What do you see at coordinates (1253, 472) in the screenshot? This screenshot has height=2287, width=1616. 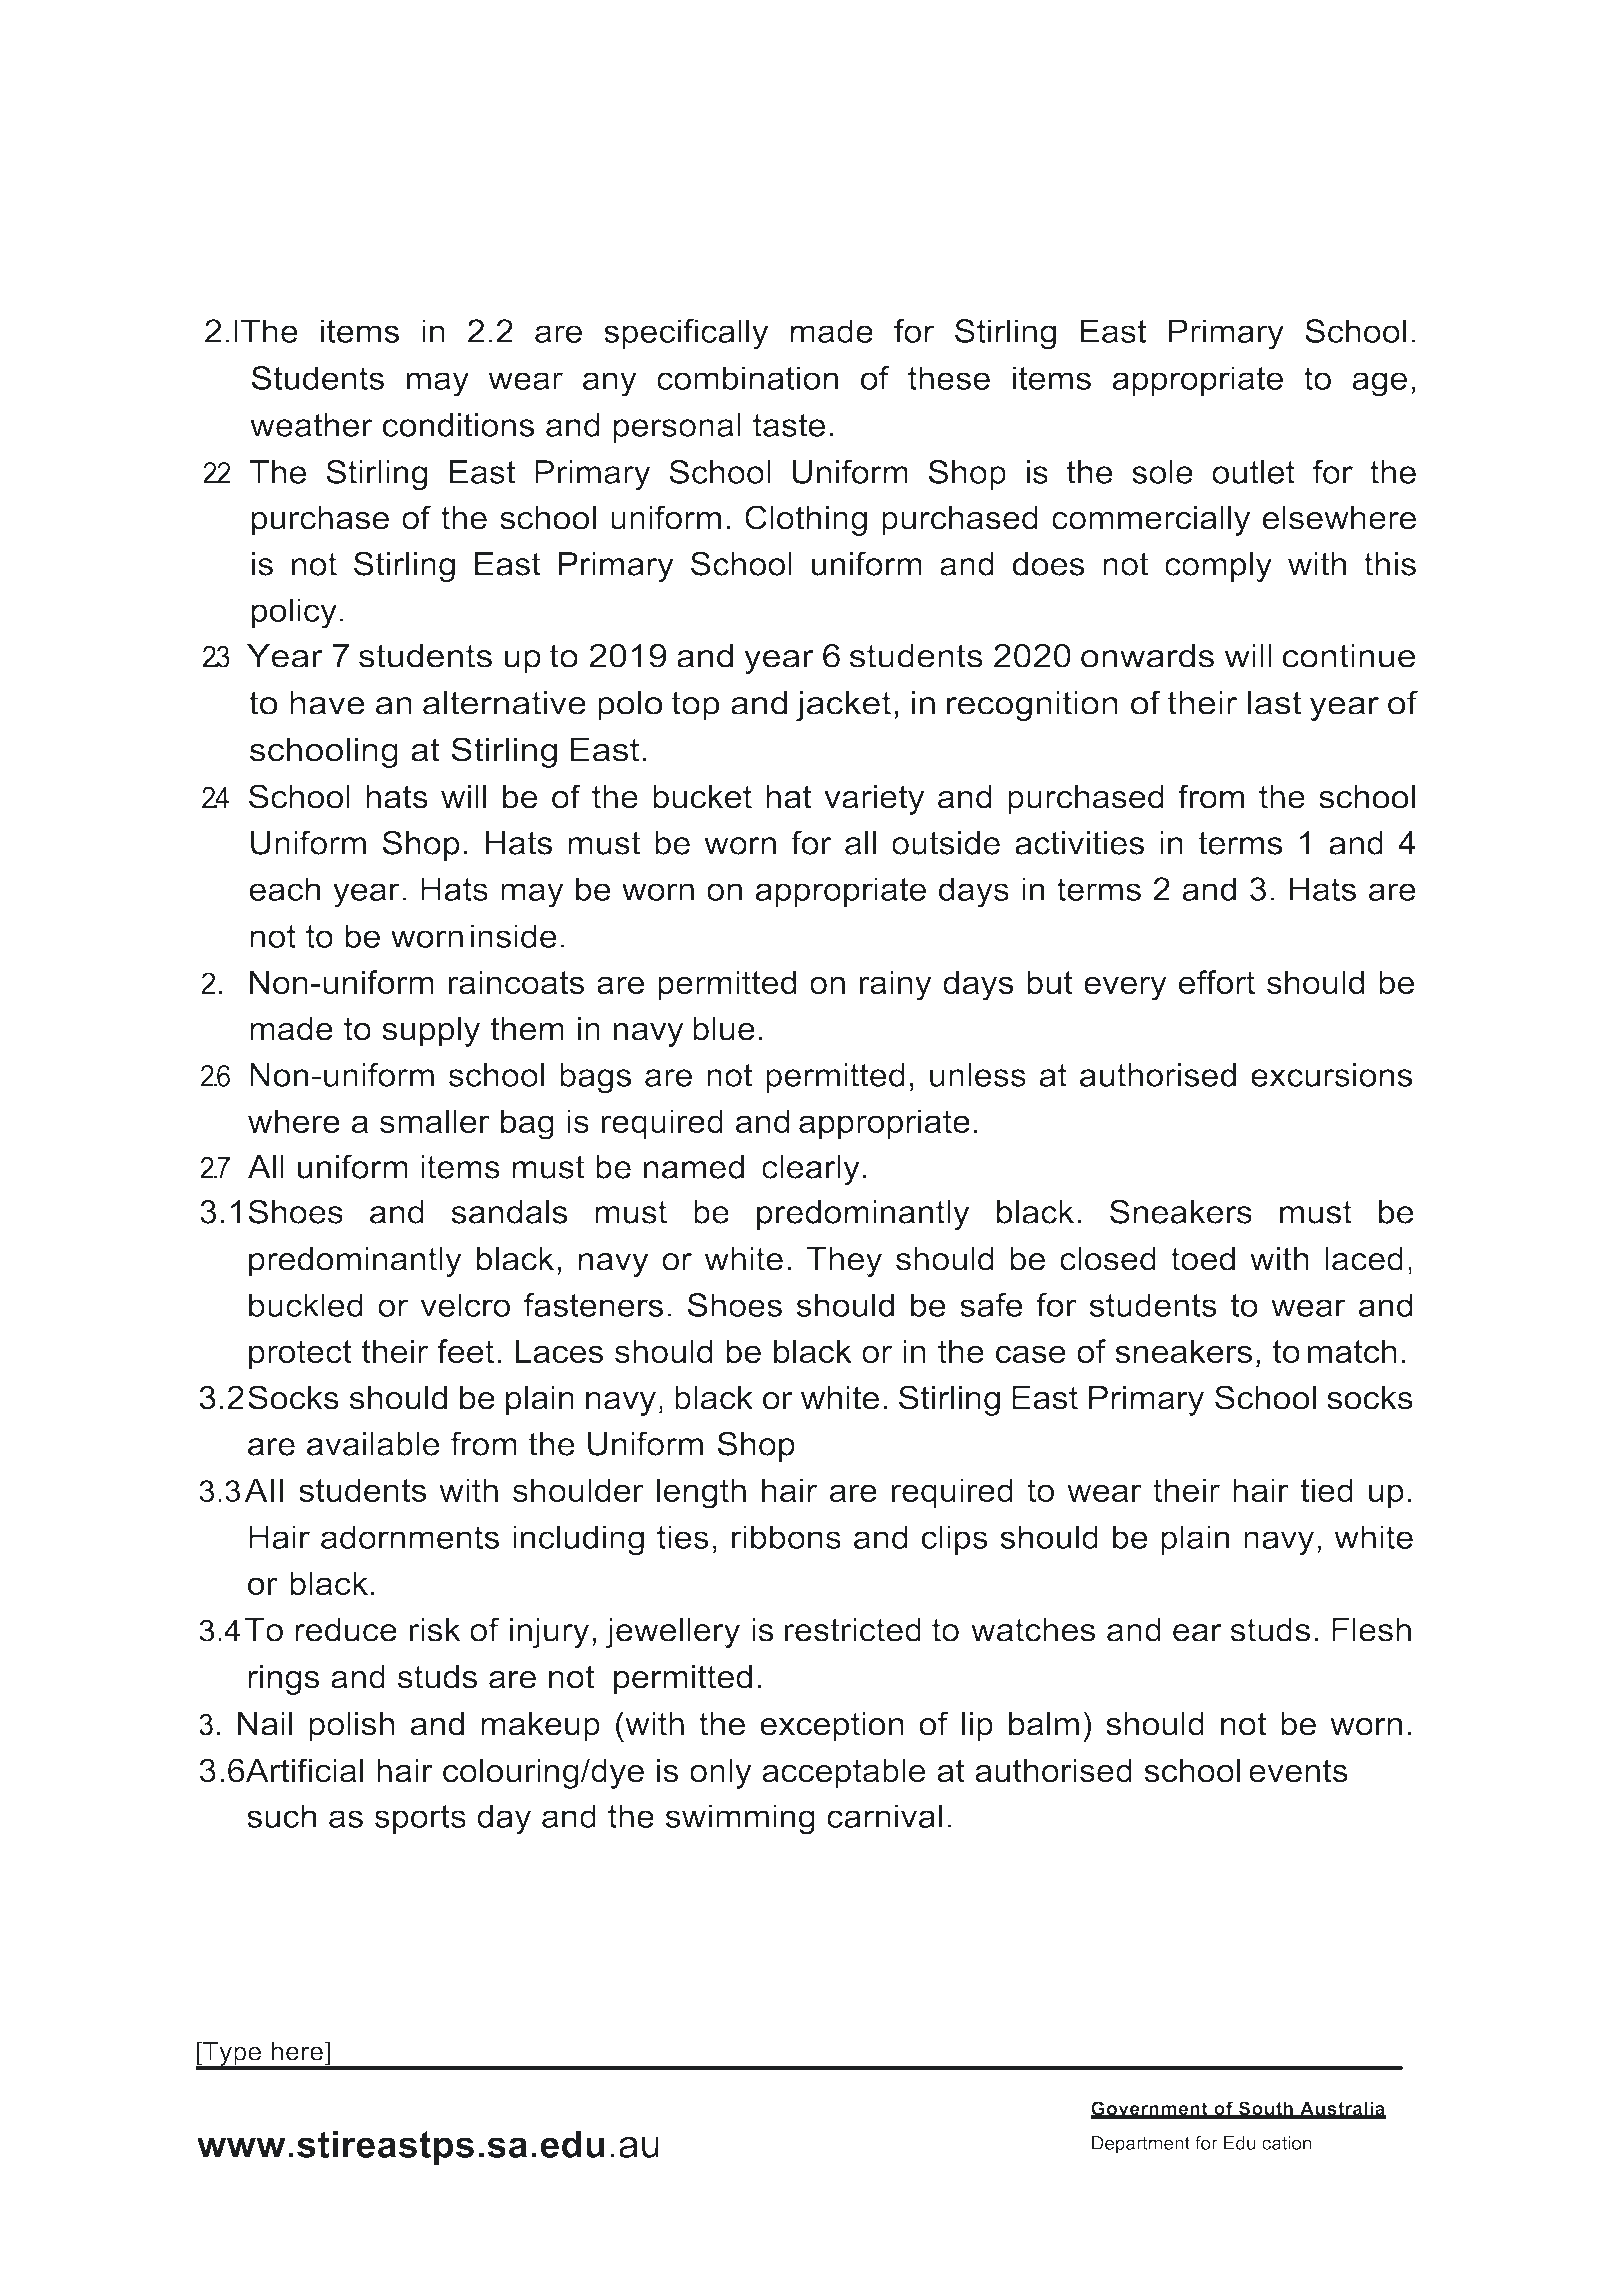 I see `outlet` at bounding box center [1253, 472].
